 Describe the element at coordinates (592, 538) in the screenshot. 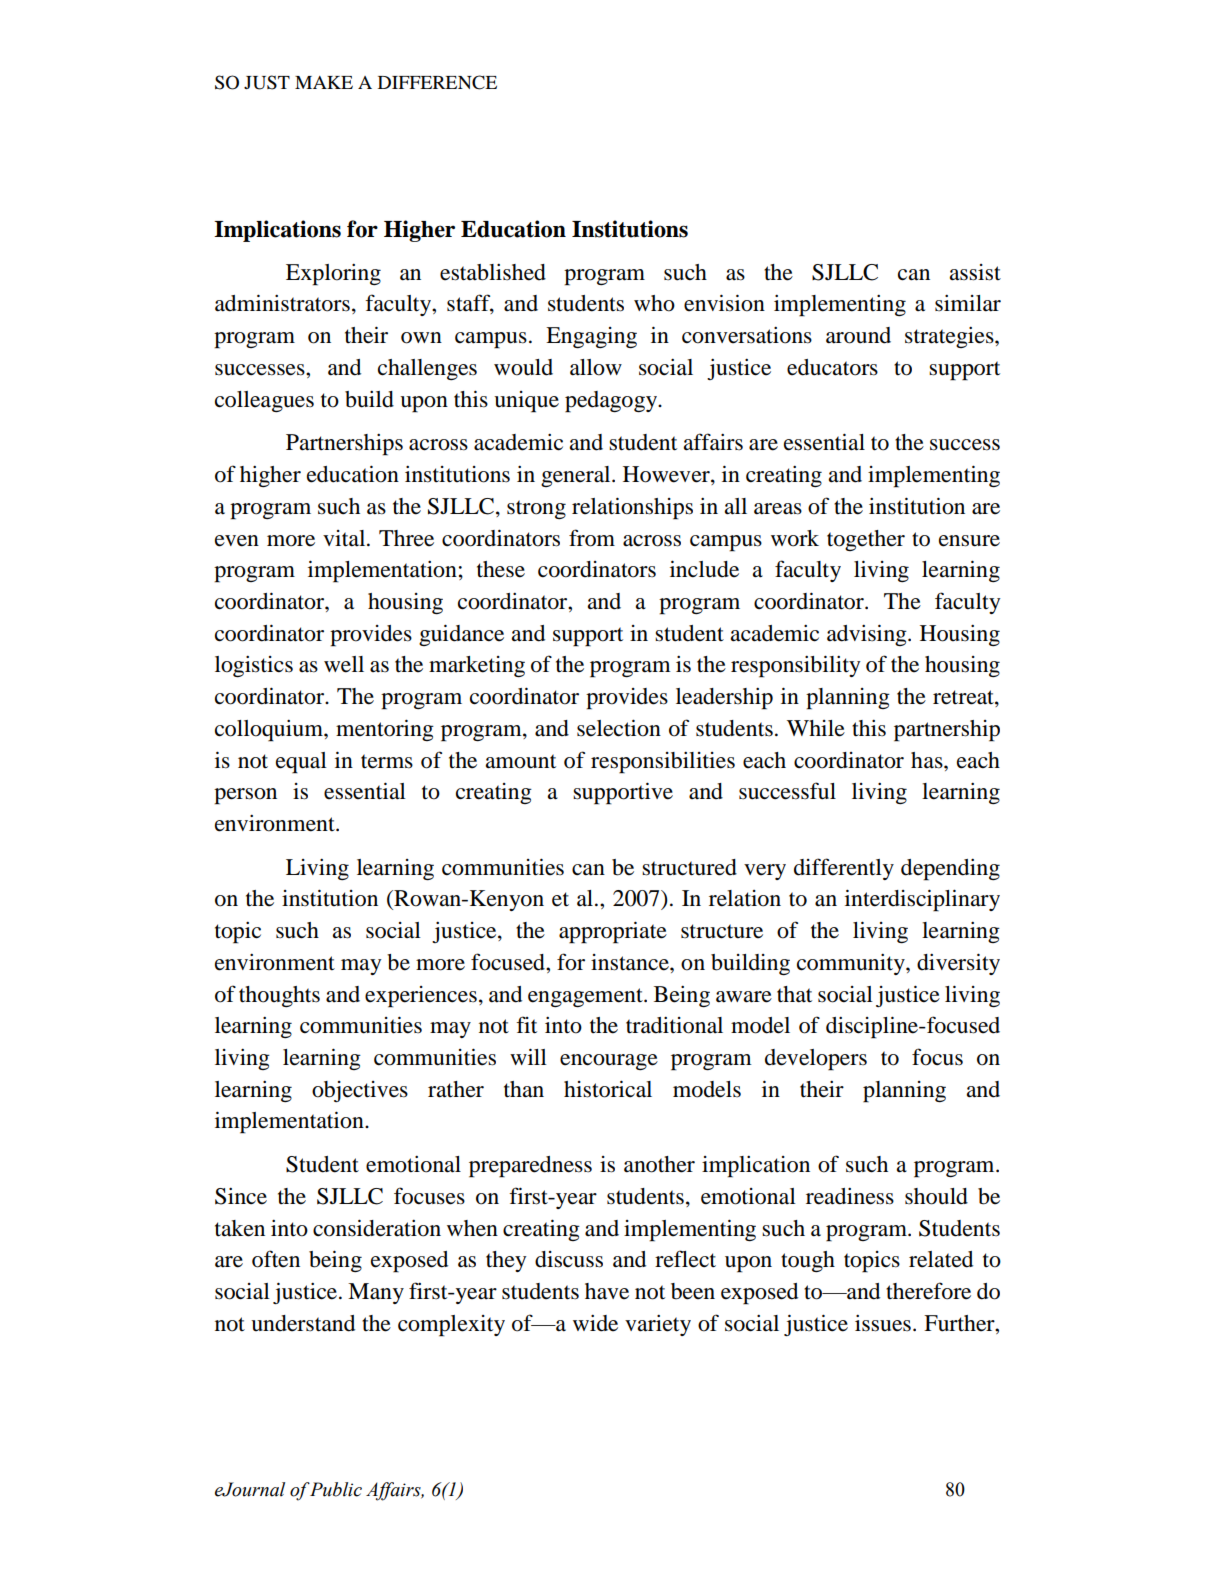

I see `from` at that location.
